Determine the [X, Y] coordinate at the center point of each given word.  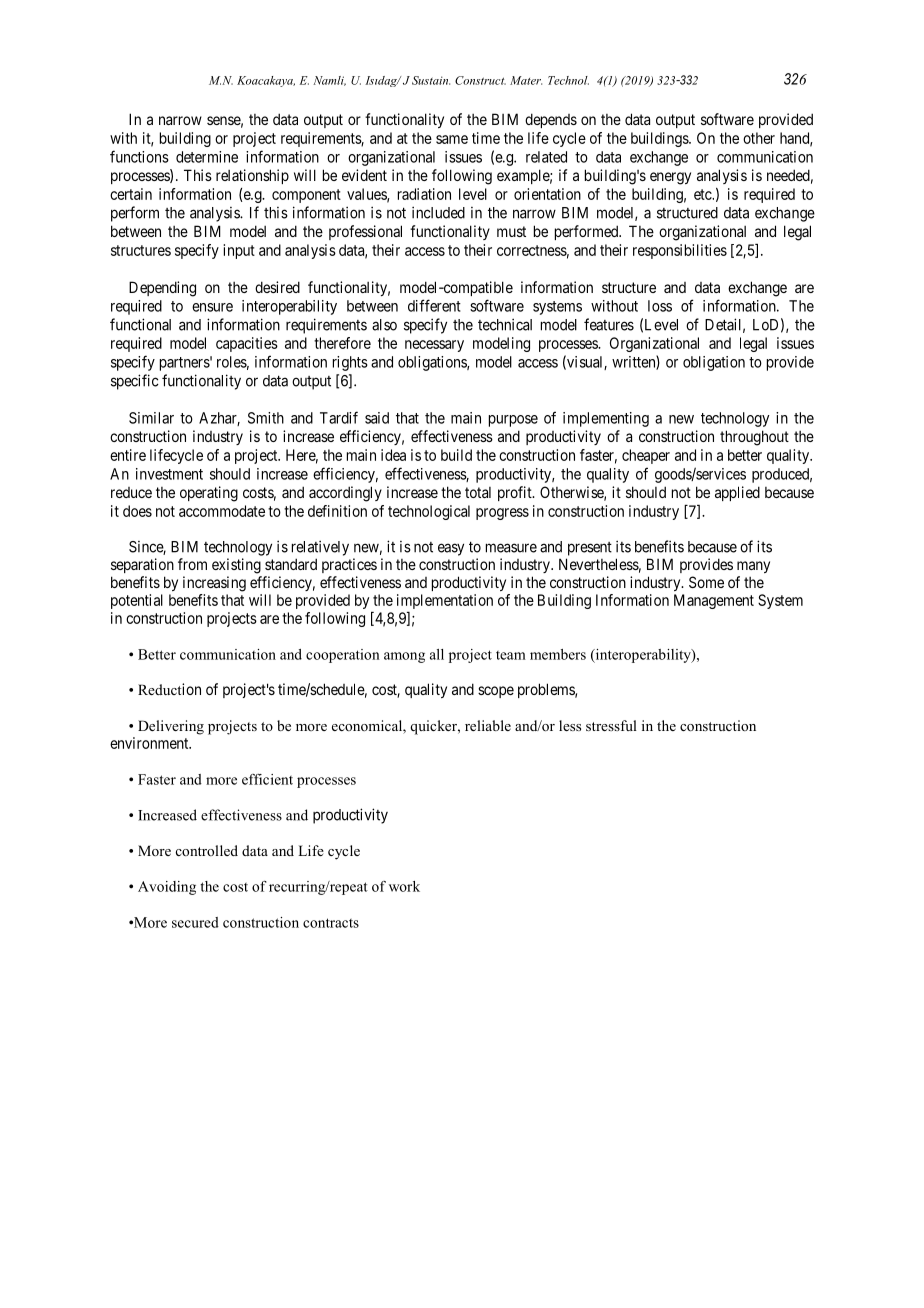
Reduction [169, 689]
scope [496, 692]
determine [207, 157]
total [478, 492]
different [434, 305]
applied [737, 493]
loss [660, 306]
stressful [611, 725]
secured [195, 922]
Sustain [431, 80]
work [404, 886]
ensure [212, 307]
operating [209, 494]
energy [670, 178]
